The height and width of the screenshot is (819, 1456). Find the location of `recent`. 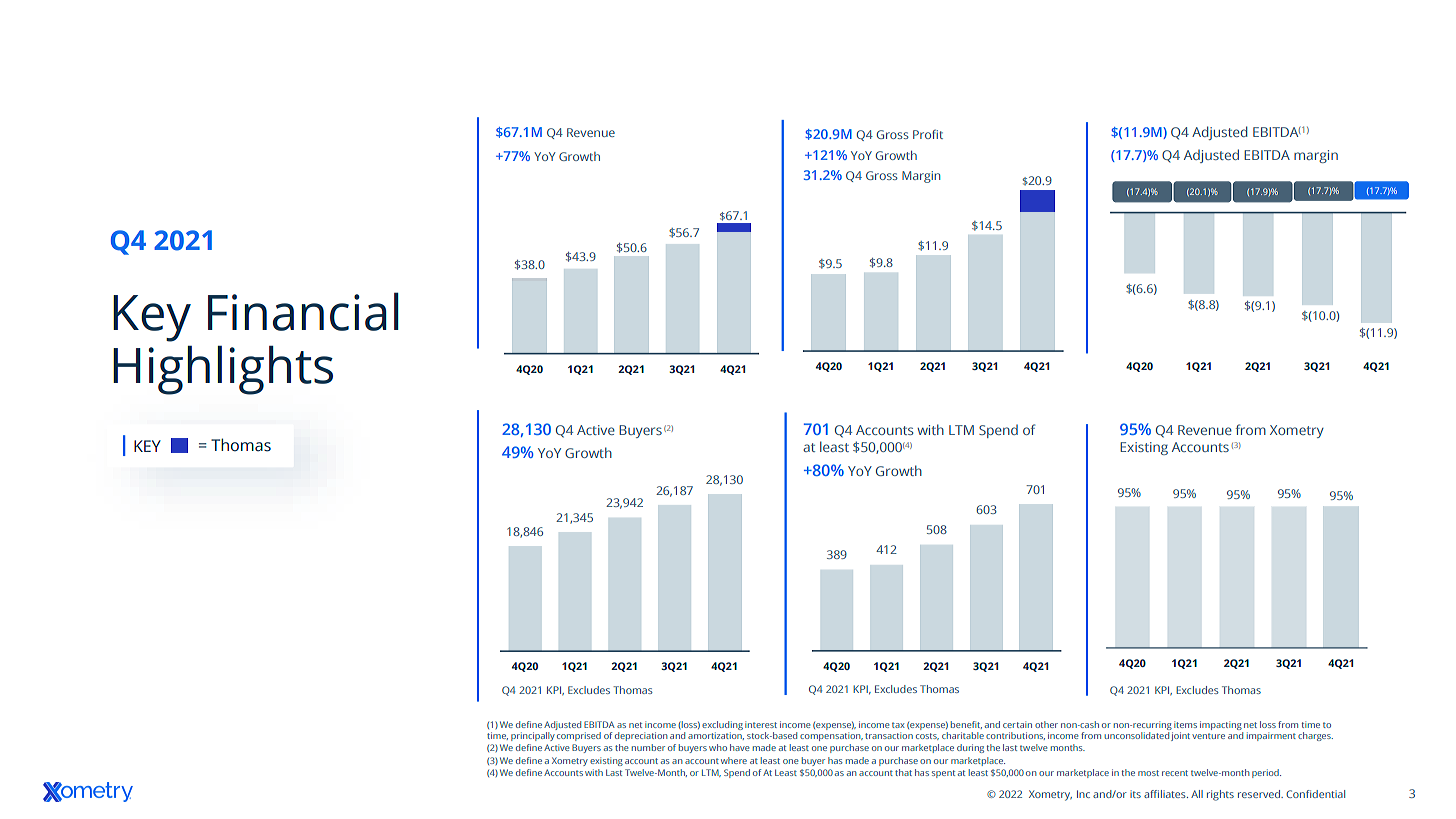

recent is located at coordinates (1175, 773).
